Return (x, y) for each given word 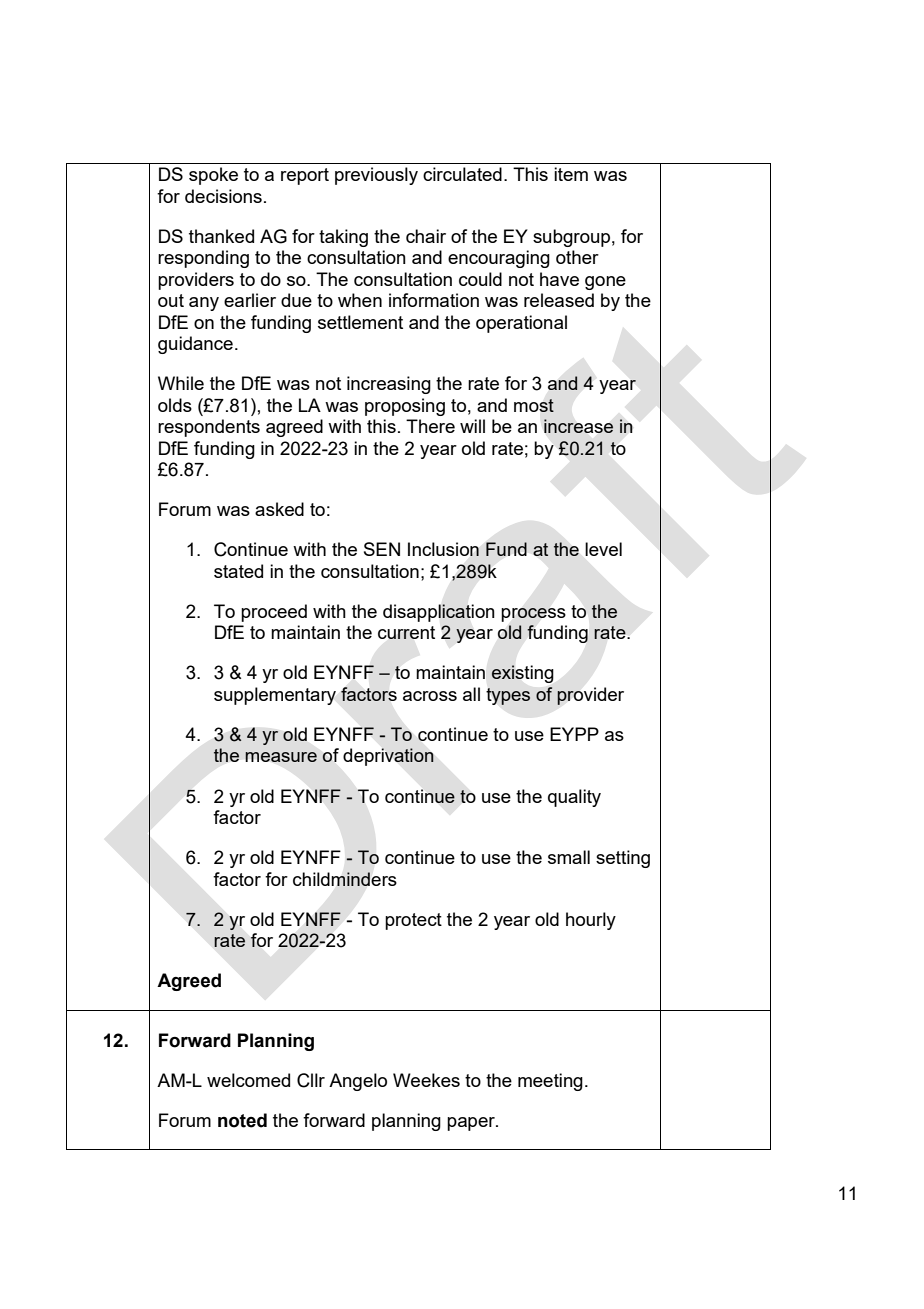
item (571, 174)
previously (376, 176)
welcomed (248, 1080)
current (406, 632)
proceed (274, 613)
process (533, 615)
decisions (223, 196)
